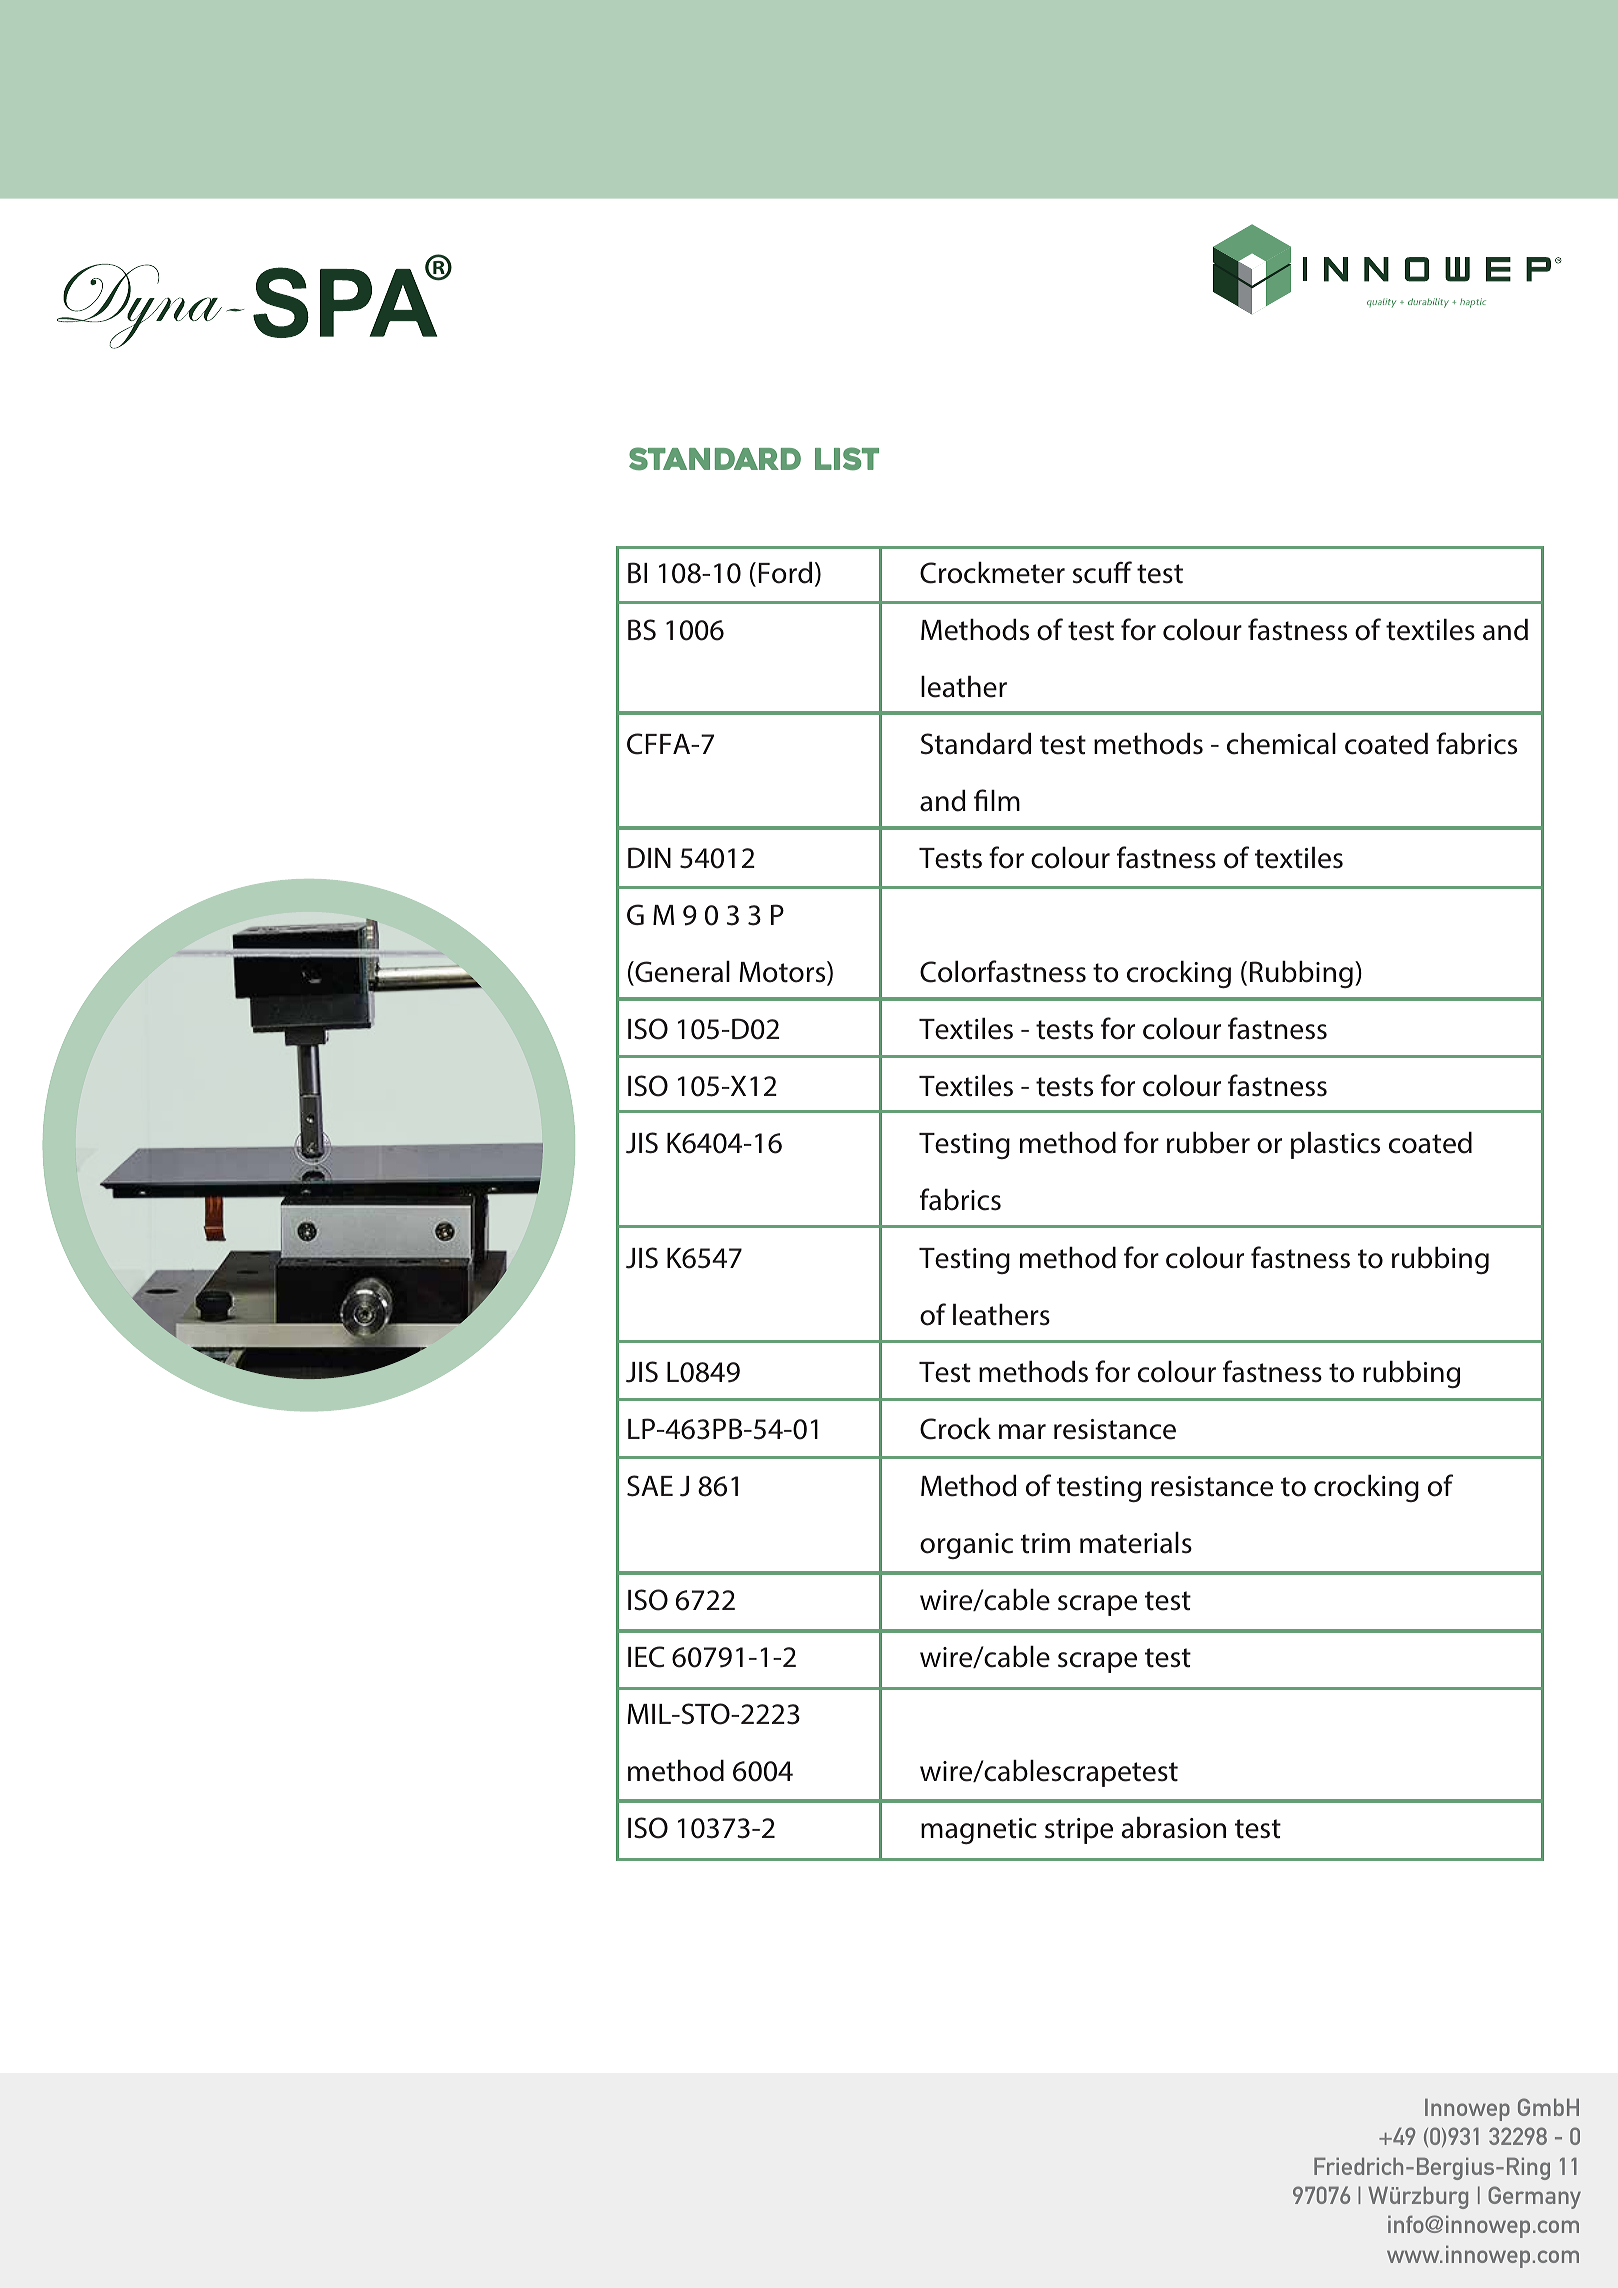 The image size is (1618, 2288). I want to click on SAE, so click(650, 1486).
